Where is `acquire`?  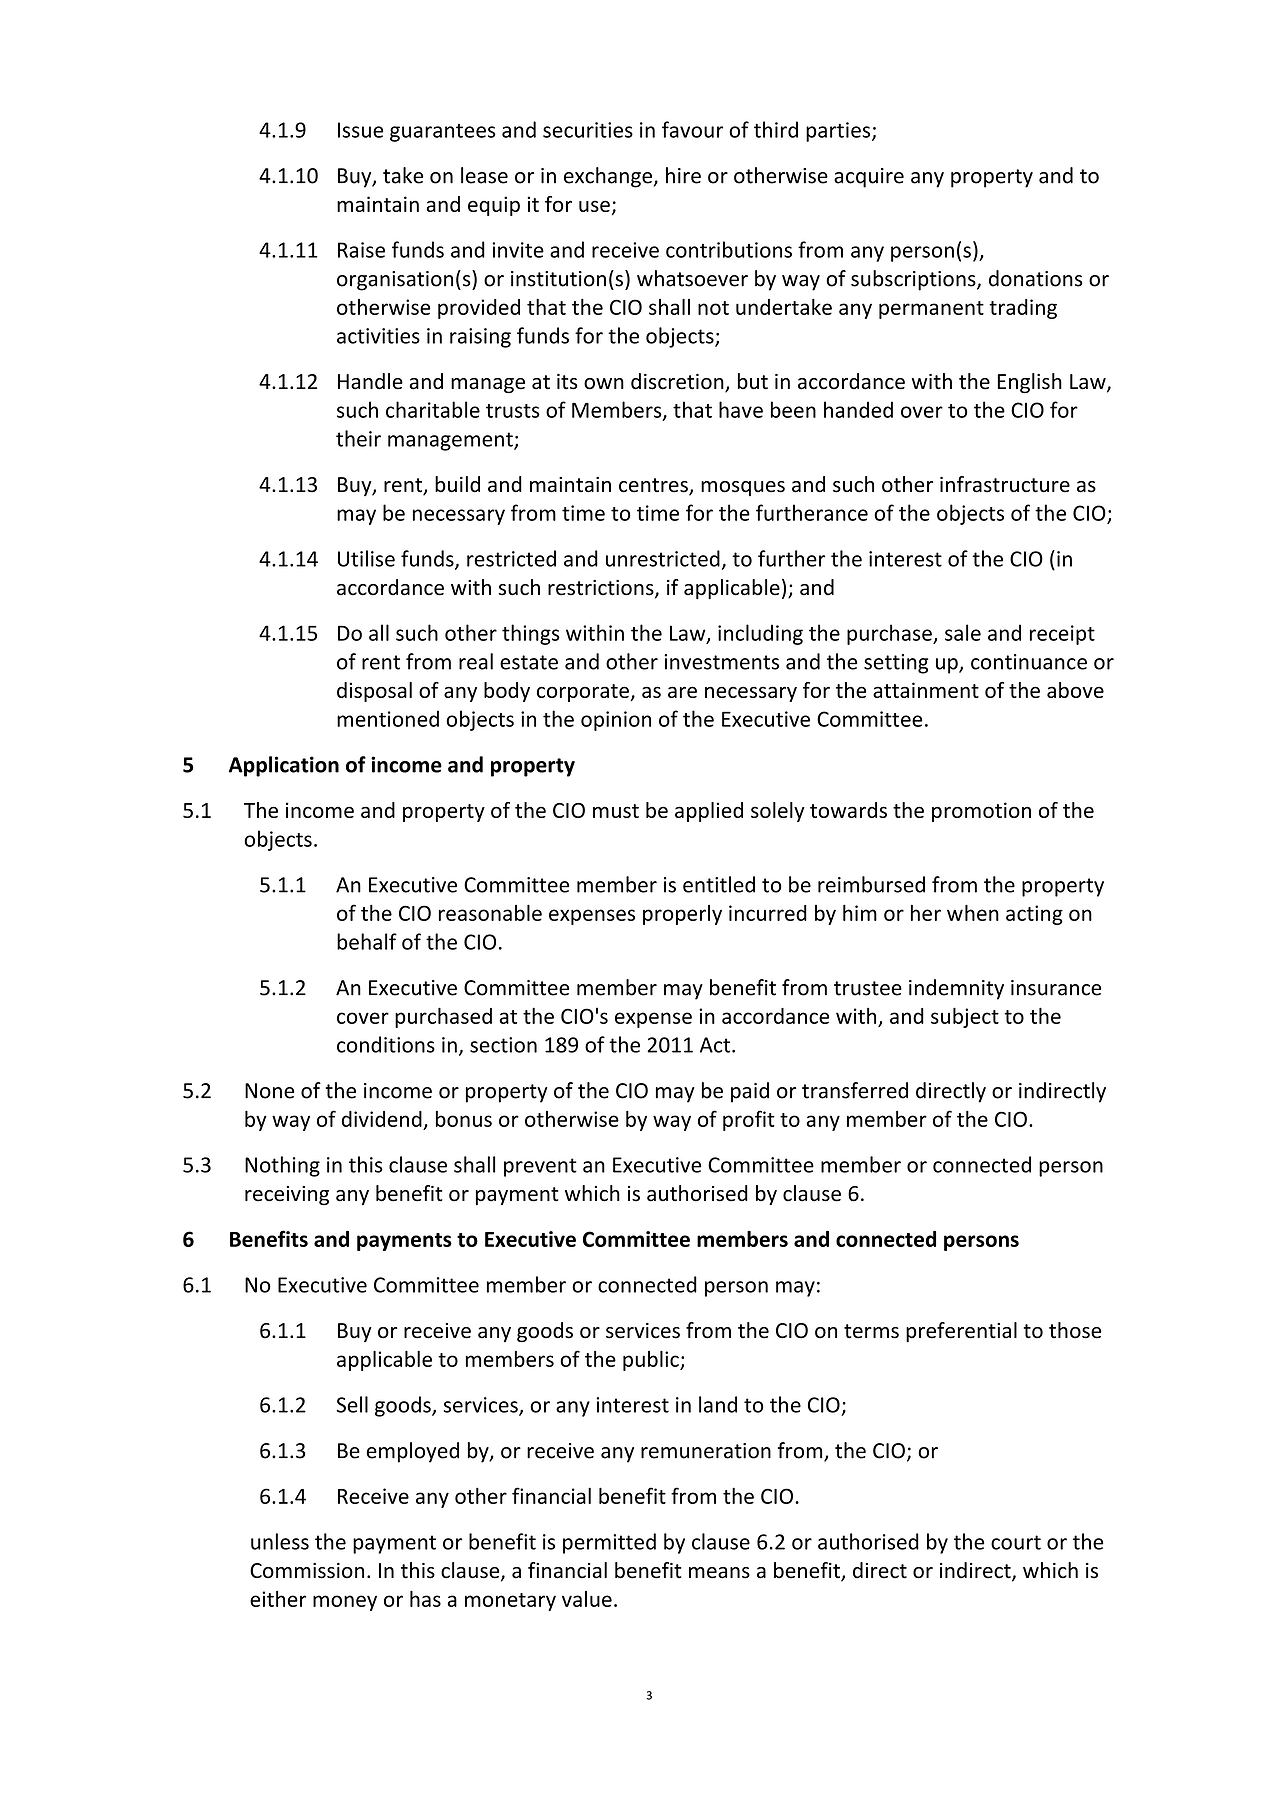
acquire is located at coordinates (869, 178).
